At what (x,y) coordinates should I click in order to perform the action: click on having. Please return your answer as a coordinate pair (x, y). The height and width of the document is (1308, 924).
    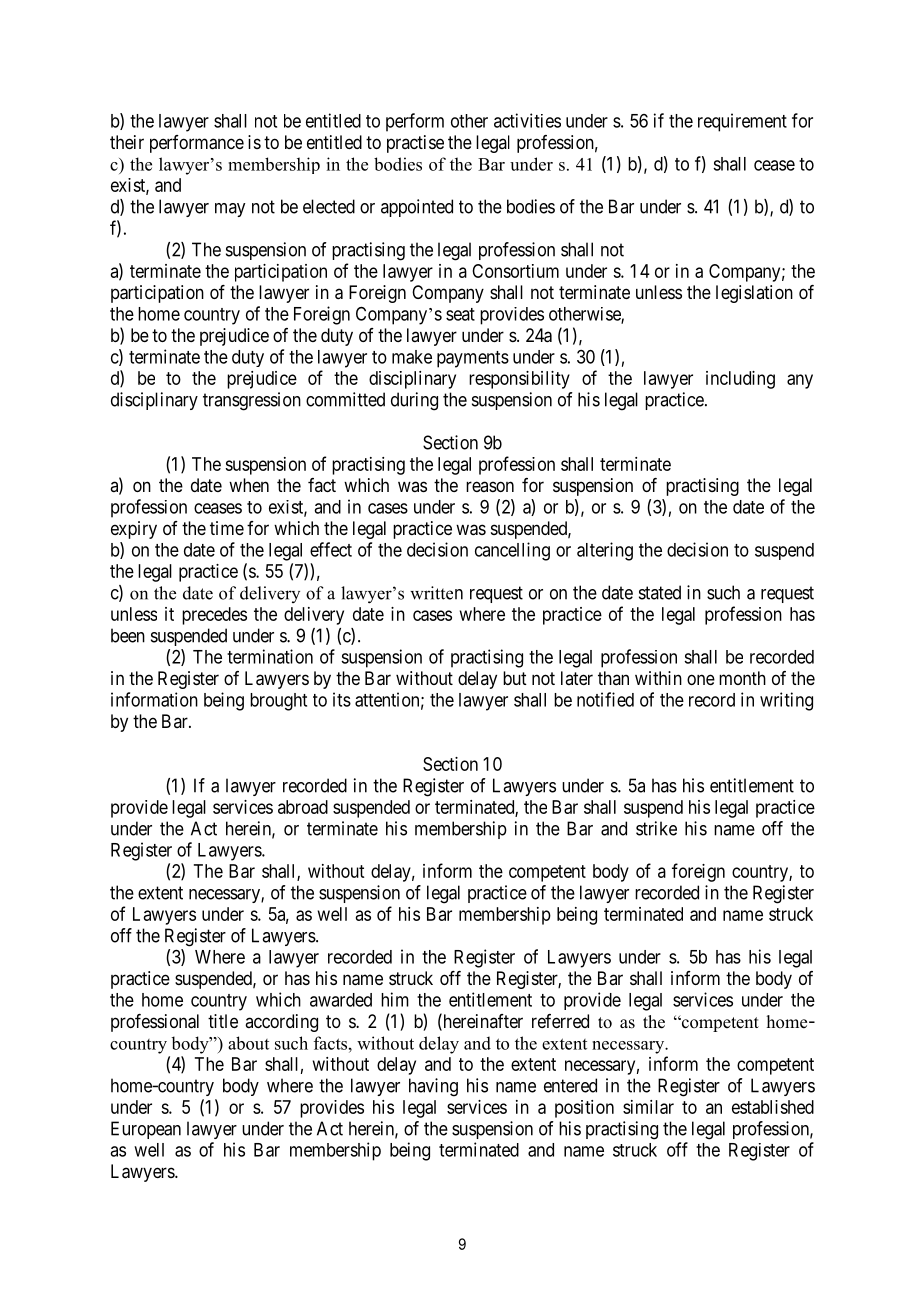
    Looking at the image, I should click on (433, 1087).
